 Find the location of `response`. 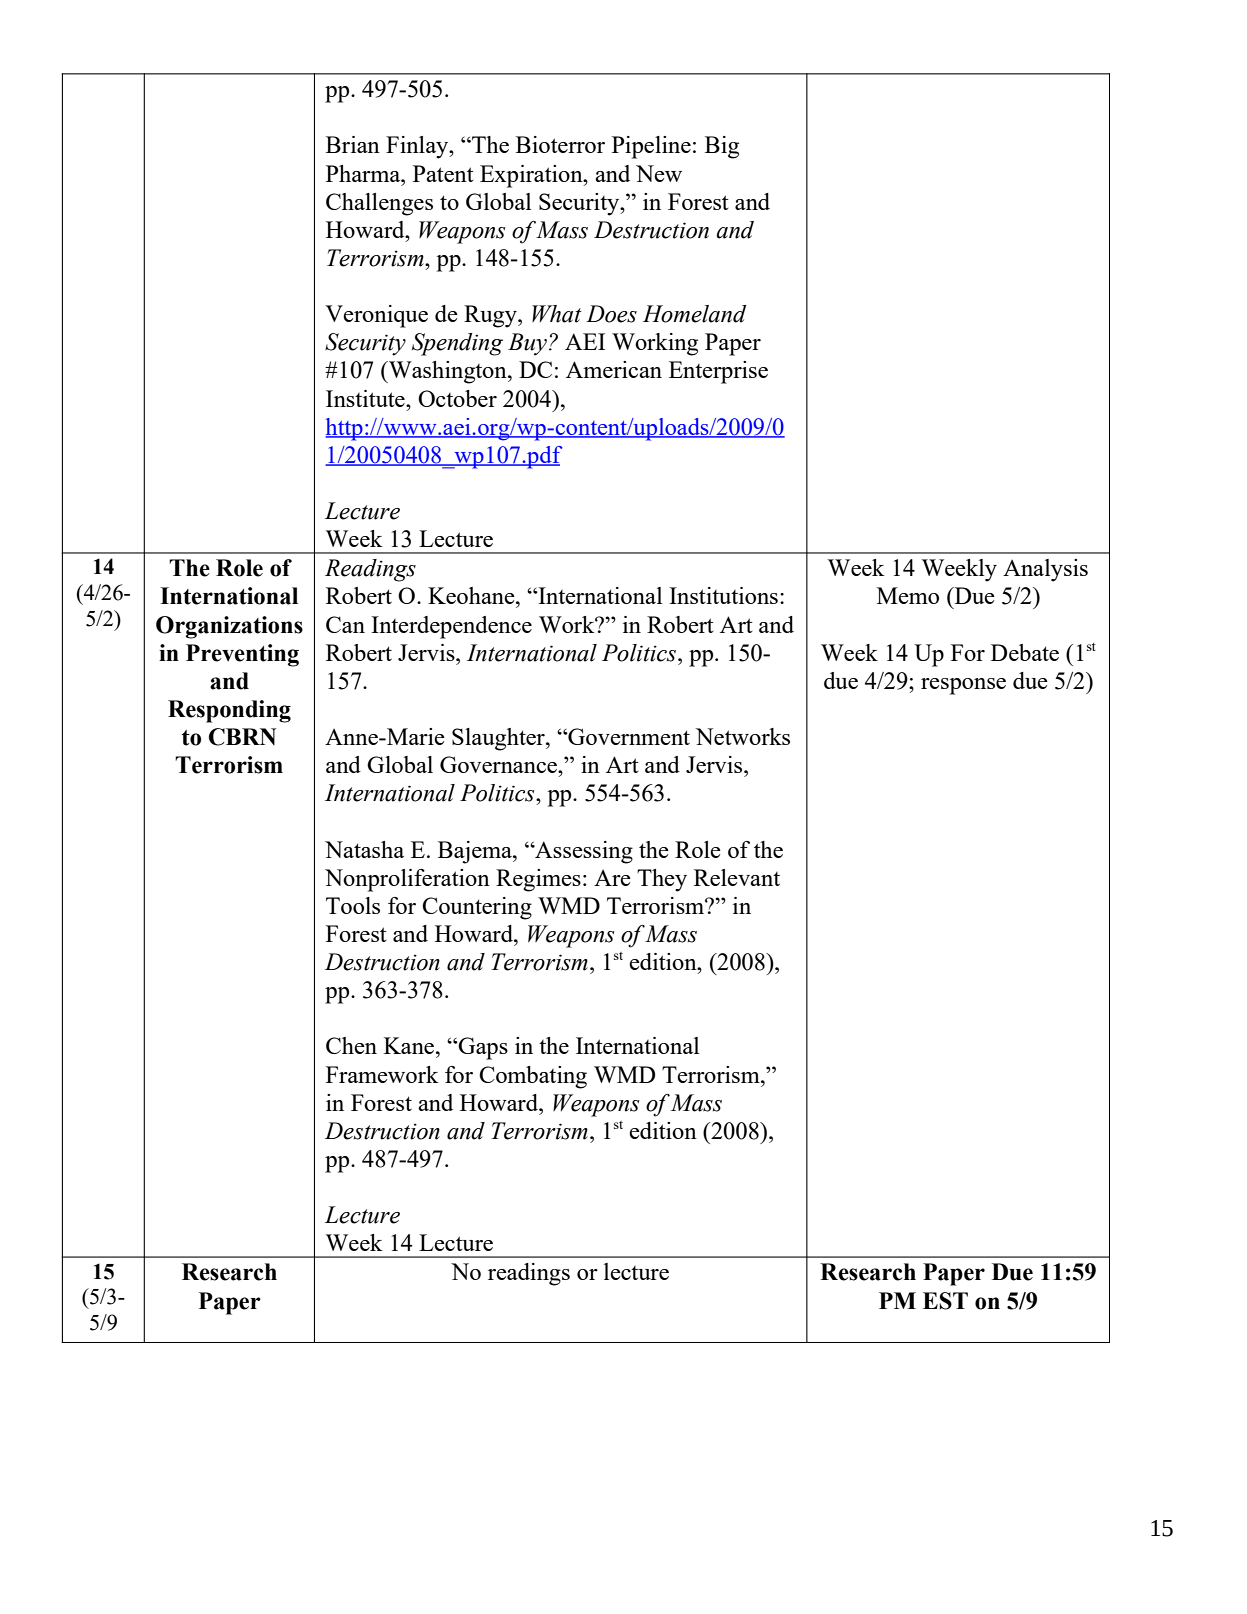

response is located at coordinates (963, 686).
